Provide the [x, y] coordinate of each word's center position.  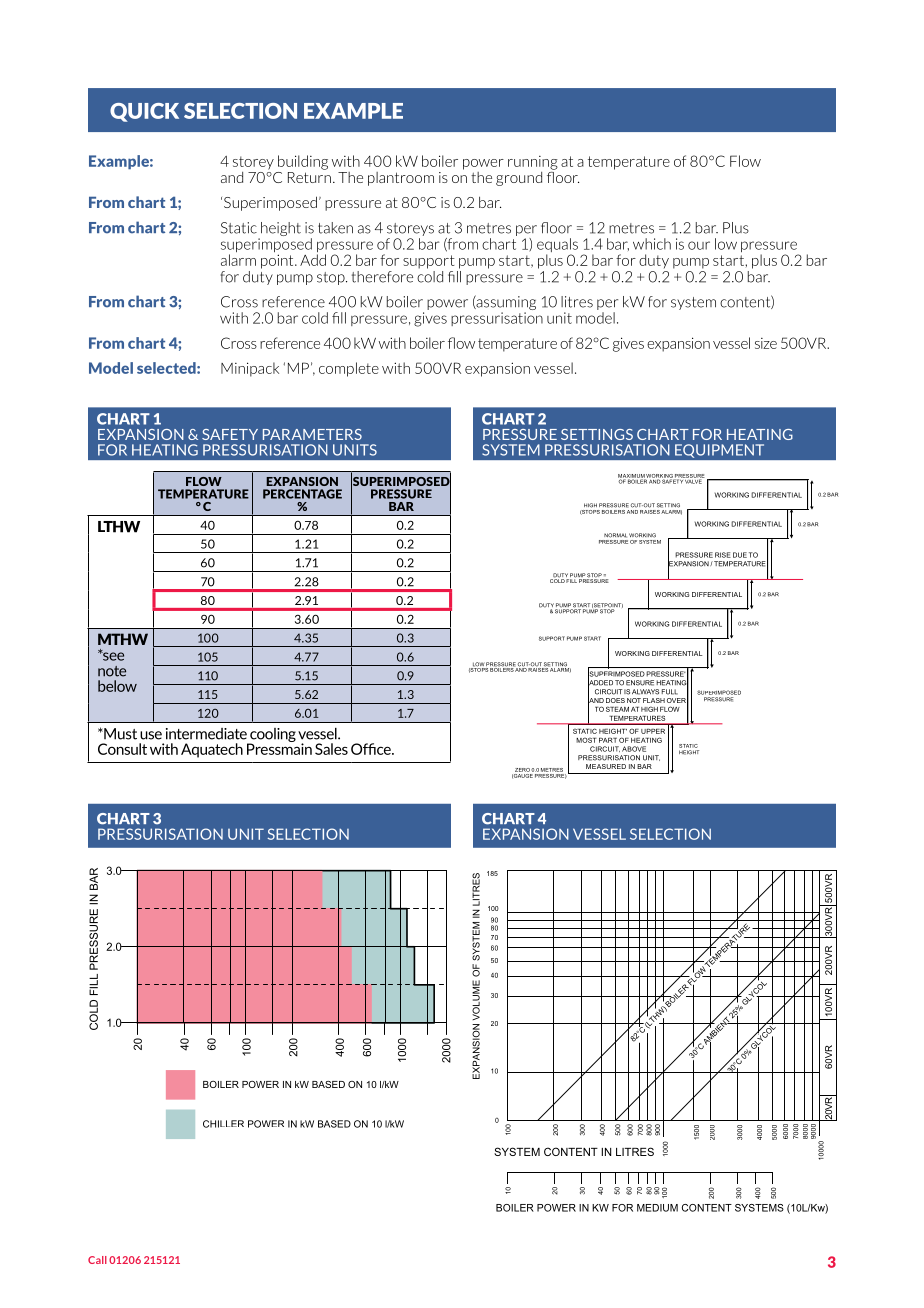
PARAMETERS [312, 434]
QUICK [144, 112]
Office [372, 749]
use [151, 735]
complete [349, 369]
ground [519, 179]
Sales [331, 749]
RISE [723, 555]
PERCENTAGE [302, 494]
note [112, 671]
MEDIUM [657, 1208]
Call [97, 1260]
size [766, 343]
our [699, 245]
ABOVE [634, 749]
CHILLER [223, 1124]
